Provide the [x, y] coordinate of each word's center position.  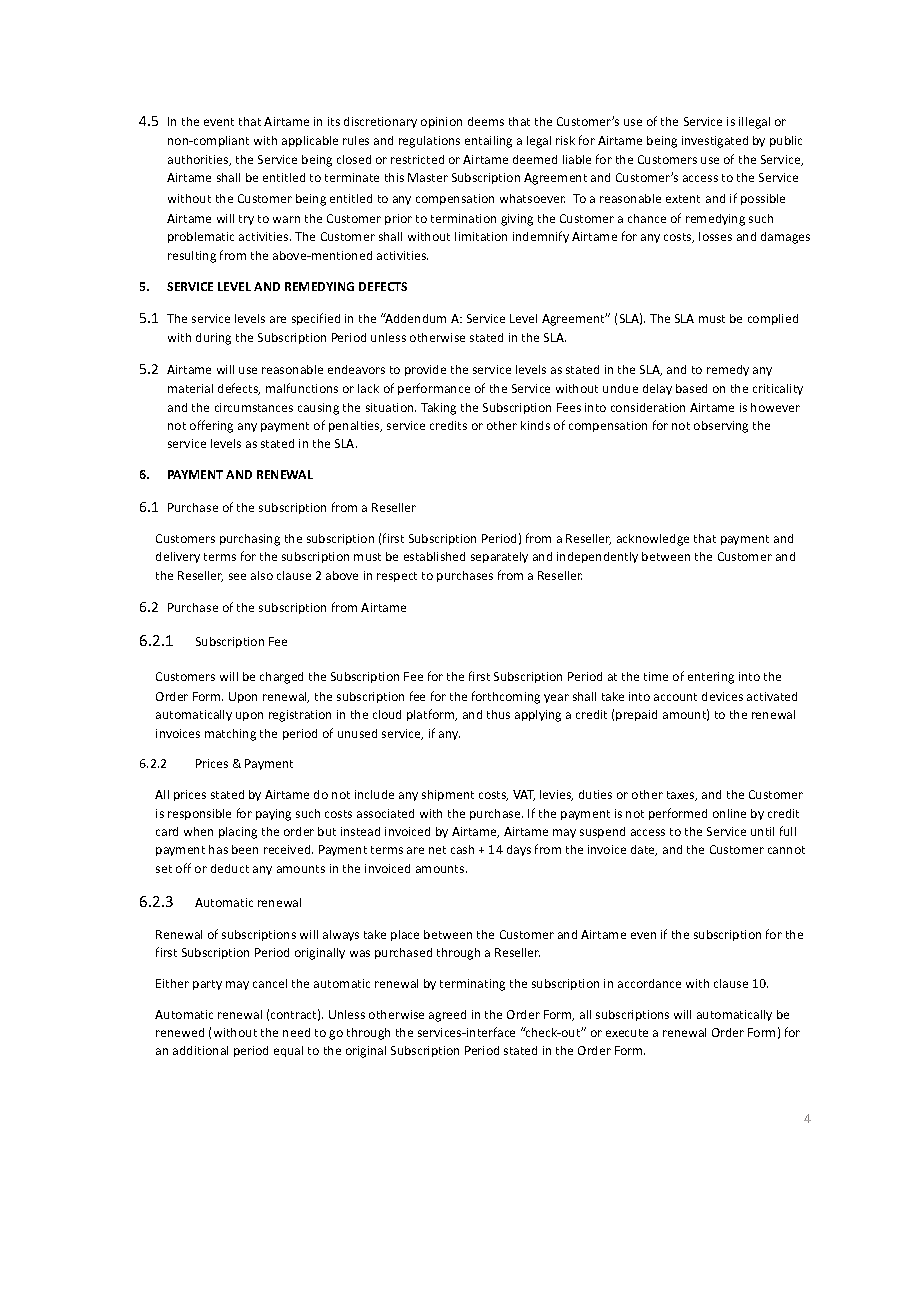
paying [273, 815]
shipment [448, 795]
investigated [715, 142]
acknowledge [653, 540]
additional [200, 1050]
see [237, 576]
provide [425, 370]
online [729, 813]
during [213, 339]
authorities [199, 160]
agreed [447, 1016]
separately [499, 557]
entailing [488, 142]
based [691, 388]
